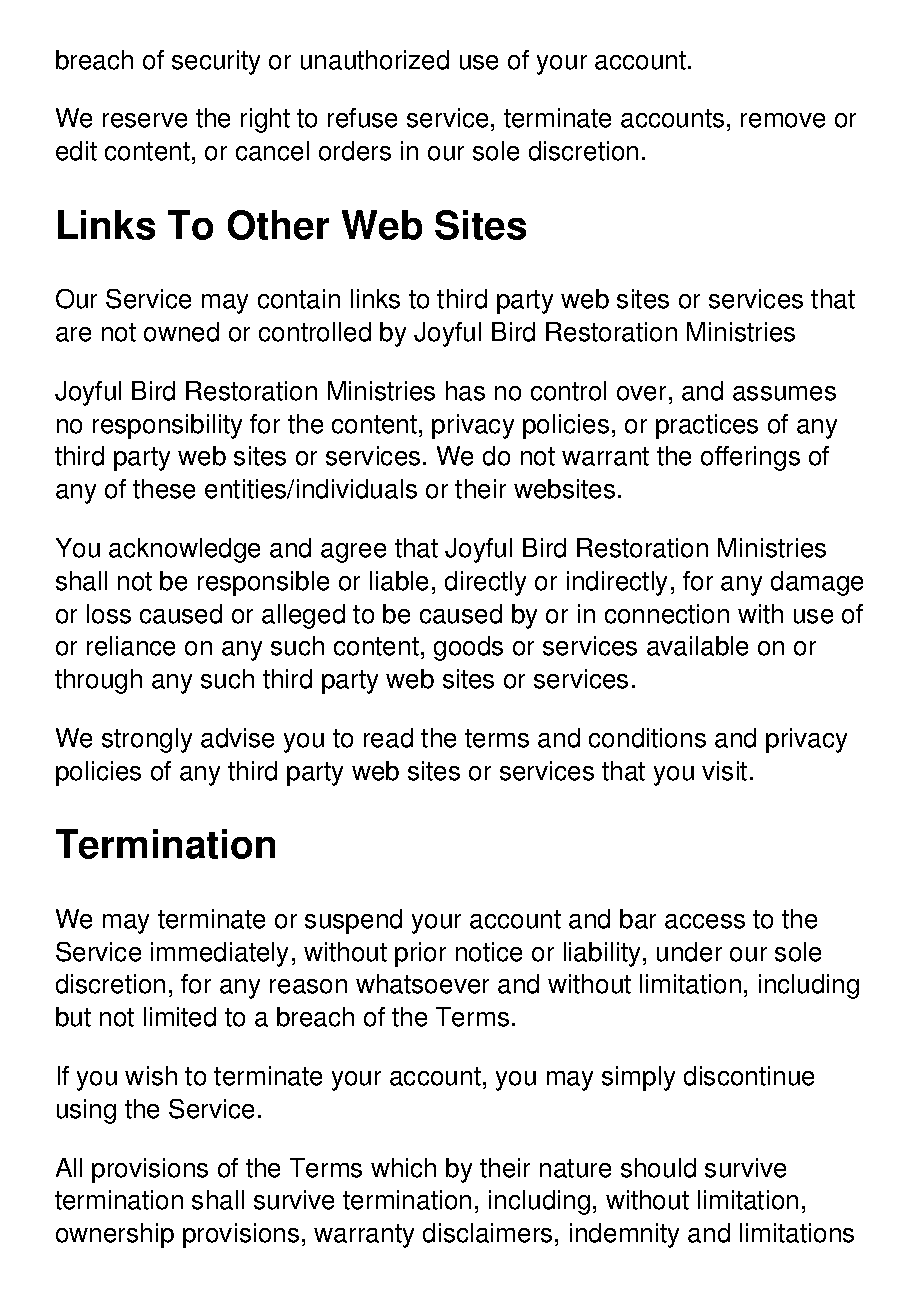 The image size is (924, 1308). What do you see at coordinates (697, 646) in the screenshot?
I see `available` at bounding box center [697, 646].
